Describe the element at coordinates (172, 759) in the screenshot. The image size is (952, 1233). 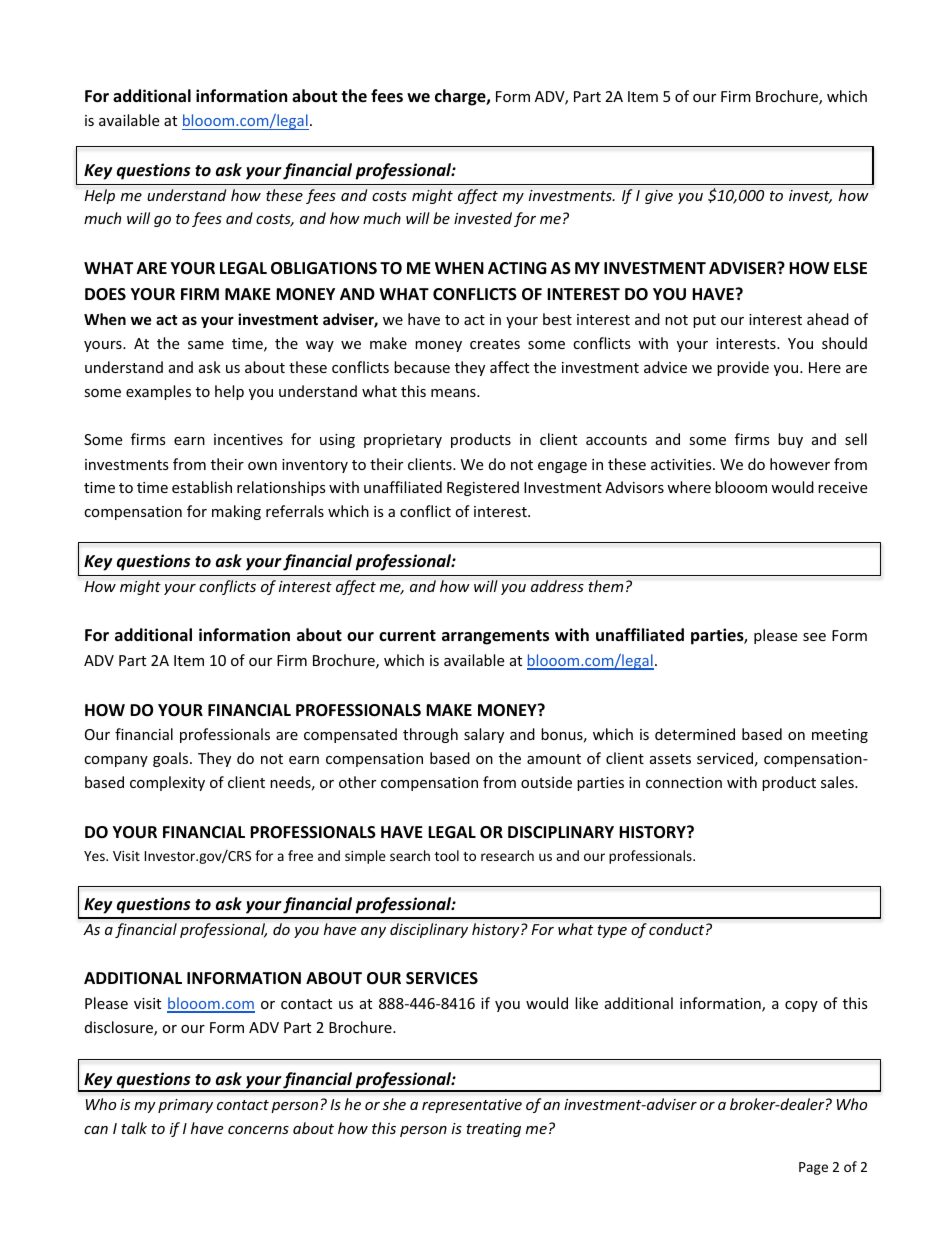
I see `goals` at that location.
